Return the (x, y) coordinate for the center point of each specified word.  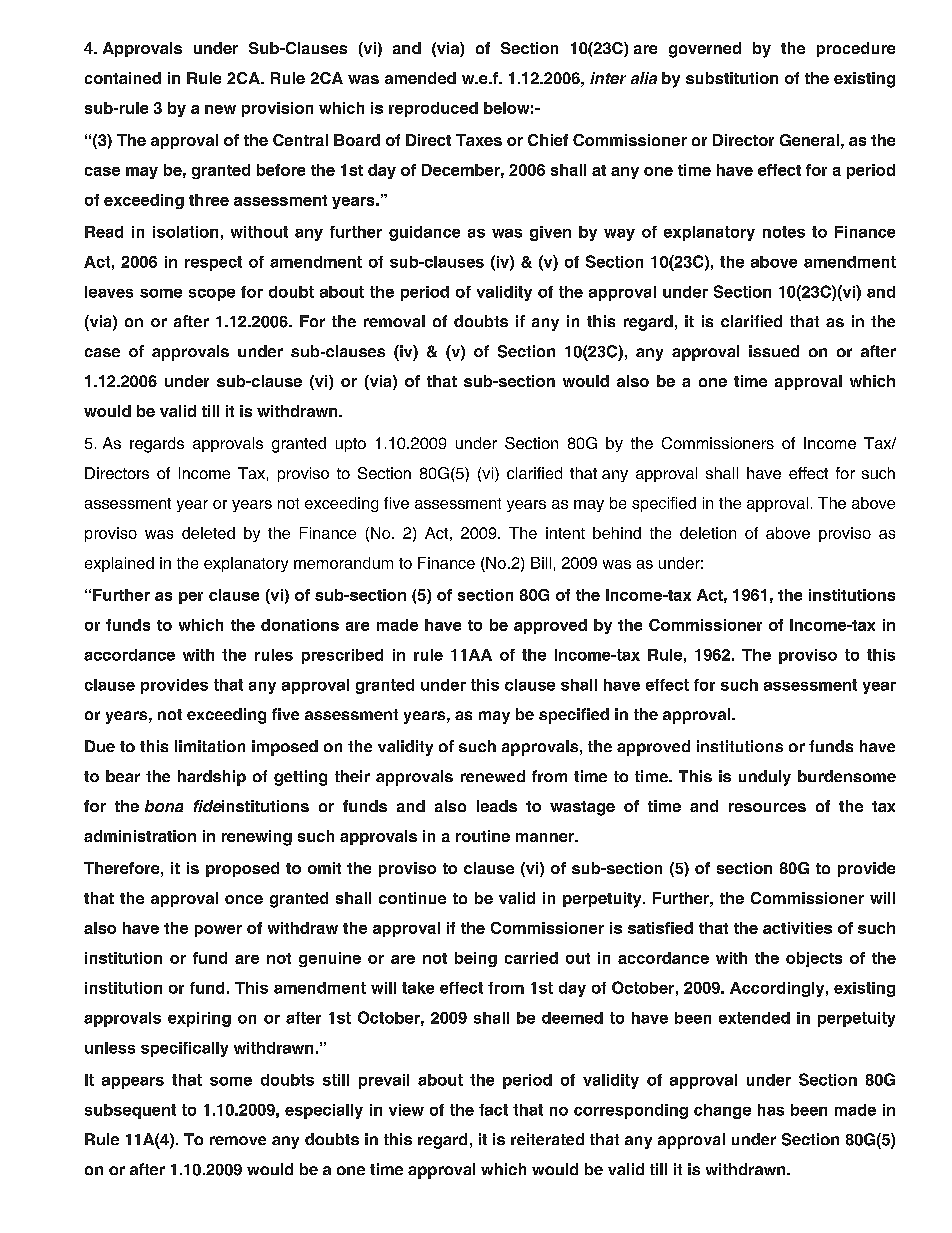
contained (123, 78)
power (218, 931)
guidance (424, 233)
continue (412, 898)
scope (212, 295)
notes (784, 232)
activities (797, 928)
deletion (708, 533)
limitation (210, 746)
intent (565, 533)
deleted (208, 533)
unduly (765, 778)
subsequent (130, 1111)
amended (420, 78)
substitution (732, 78)
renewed (493, 776)
